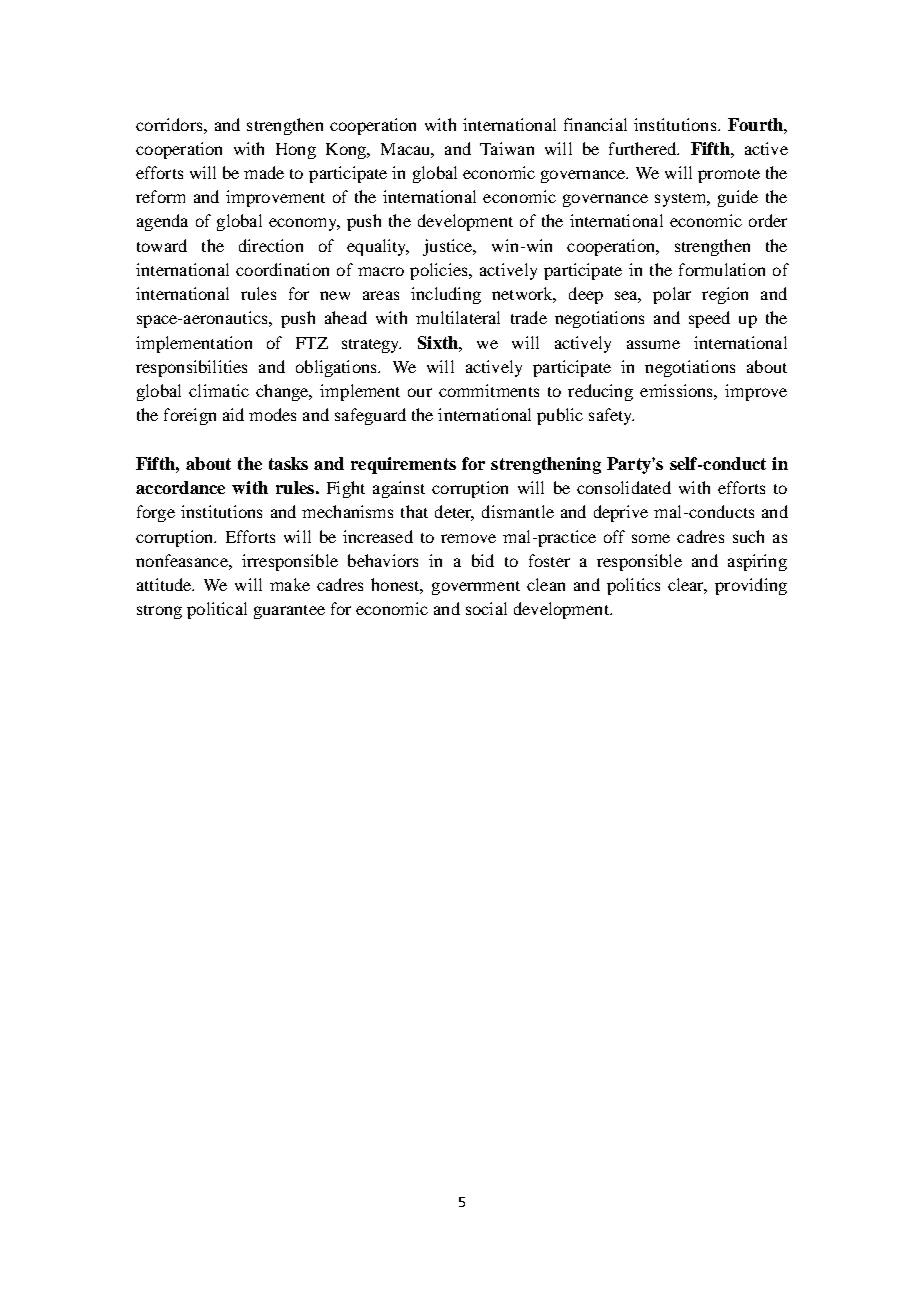  What do you see at coordinates (476, 588) in the screenshot?
I see `government` at bounding box center [476, 588].
